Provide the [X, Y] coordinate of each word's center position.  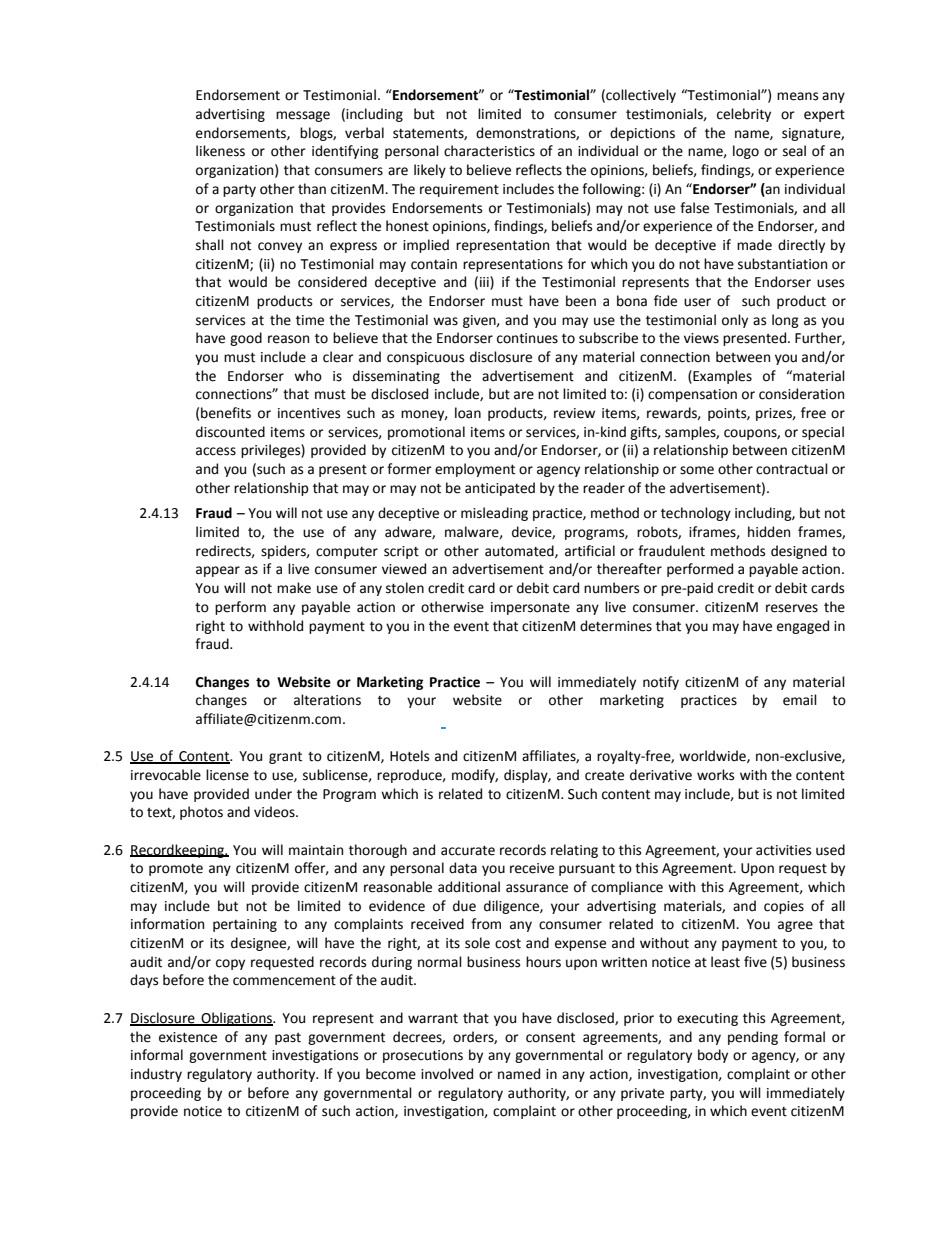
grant [285, 757]
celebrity [744, 115]
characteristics [489, 151]
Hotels [409, 756]
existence [188, 1037]
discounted [230, 432]
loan [468, 413]
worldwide [713, 756]
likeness [220, 151]
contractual [792, 469]
